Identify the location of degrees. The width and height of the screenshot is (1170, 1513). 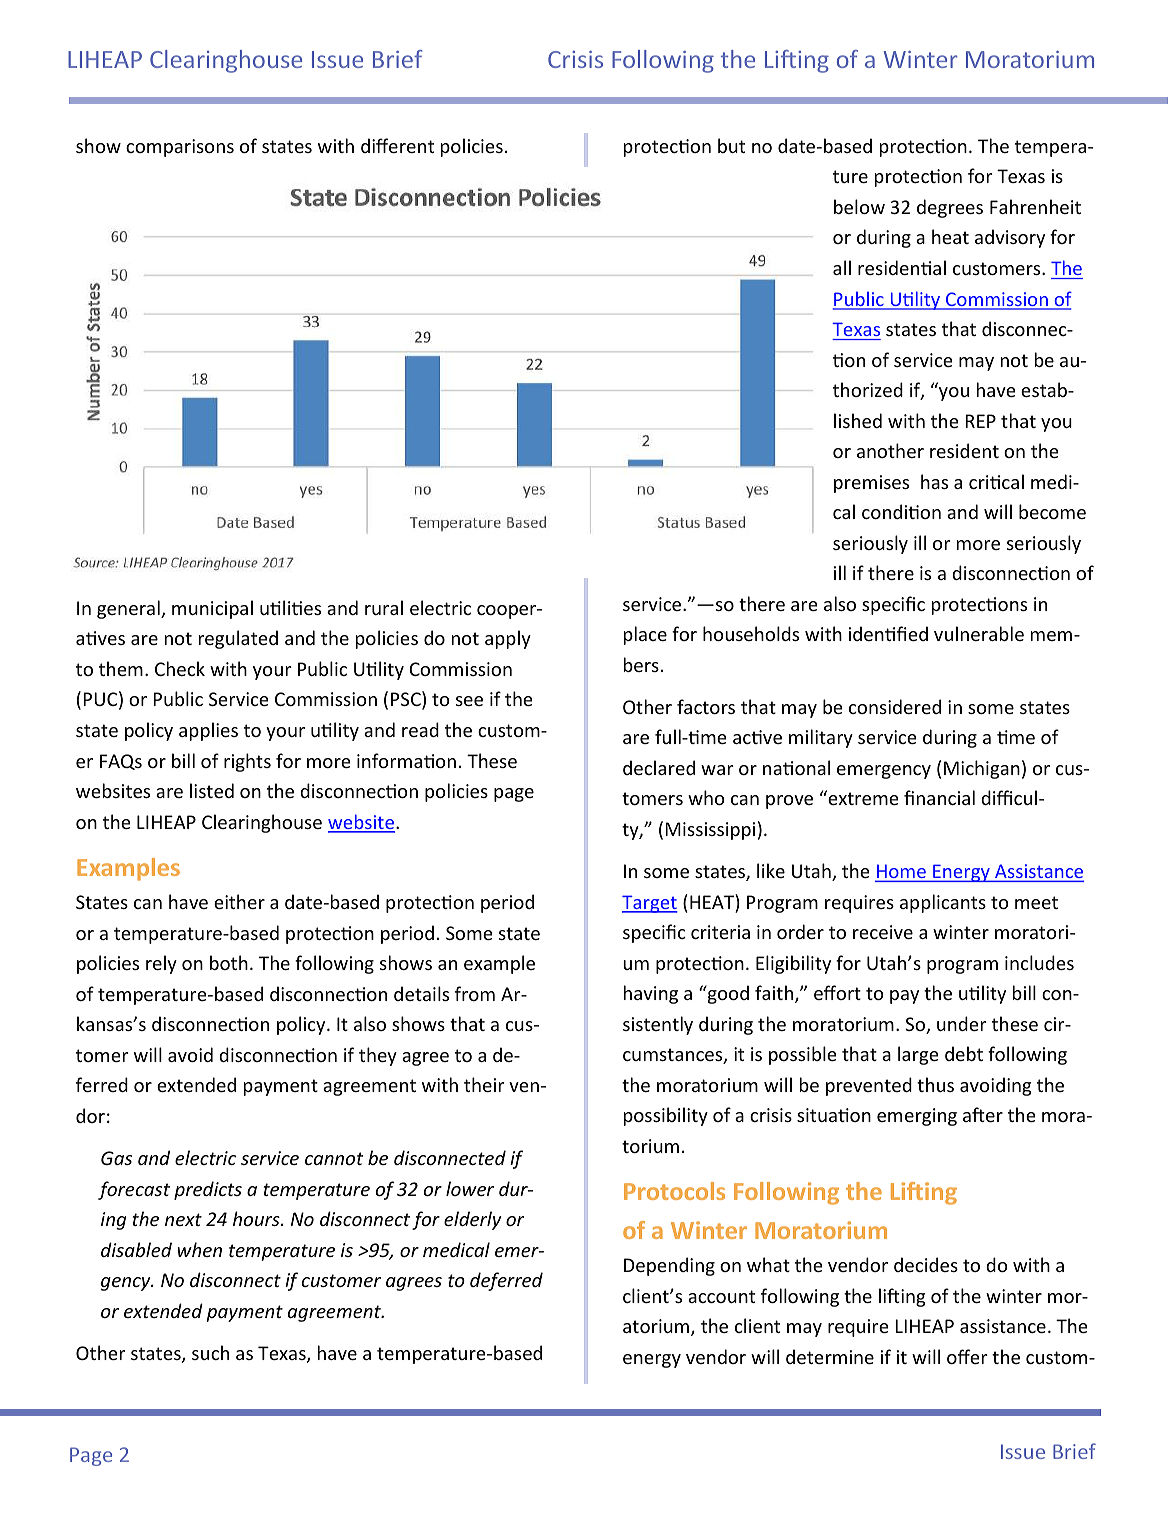
(950, 208).
